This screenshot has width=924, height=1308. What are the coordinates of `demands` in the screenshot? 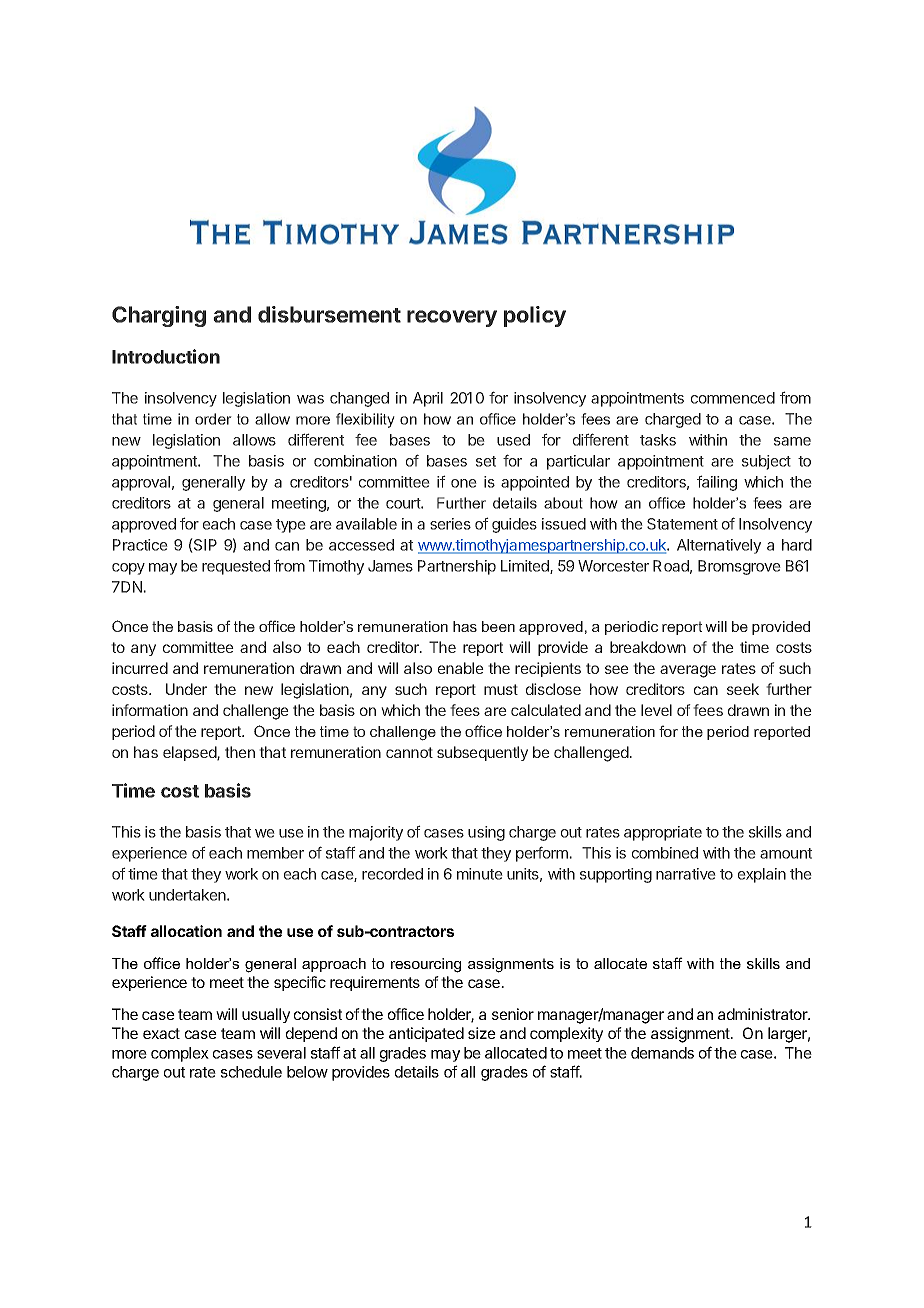 It's located at (662, 1053).
